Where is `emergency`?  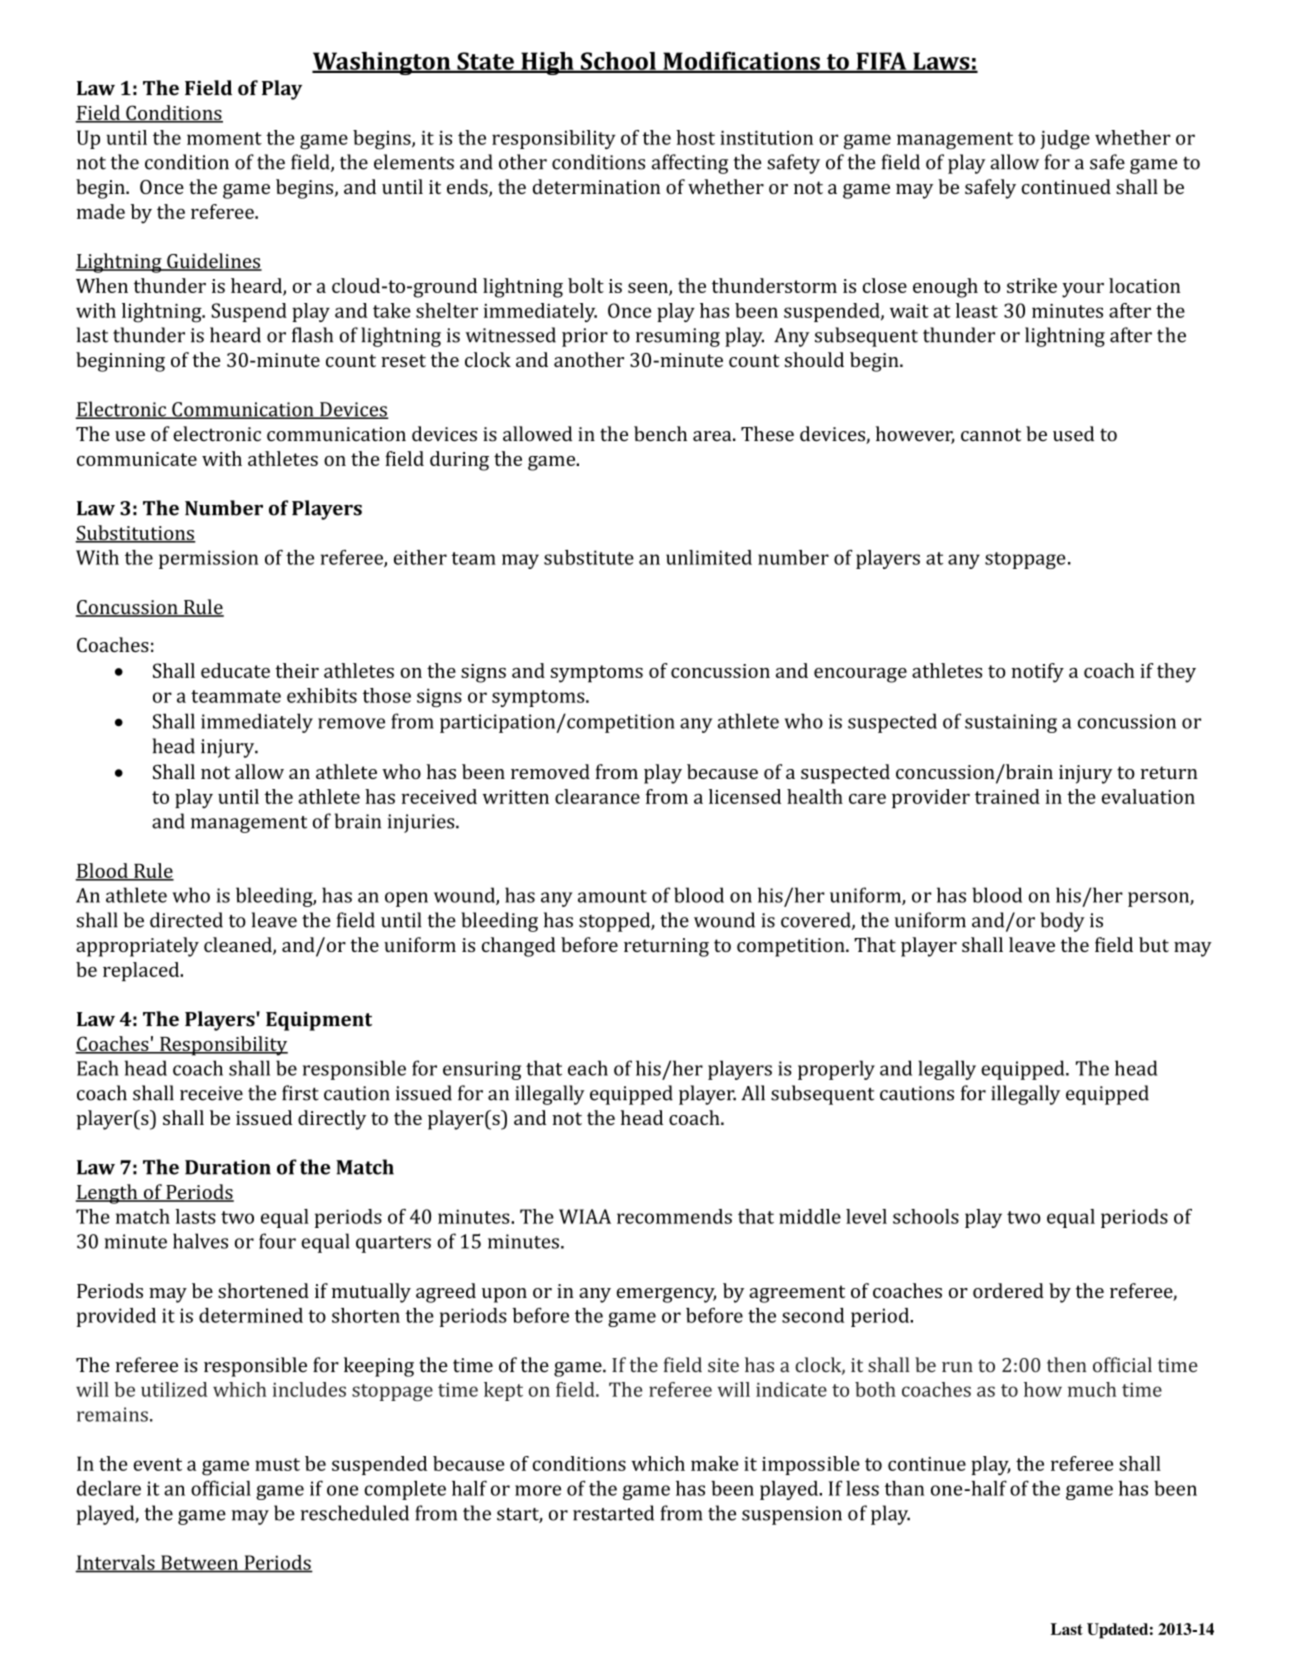
emergency is located at coordinates (666, 1295).
